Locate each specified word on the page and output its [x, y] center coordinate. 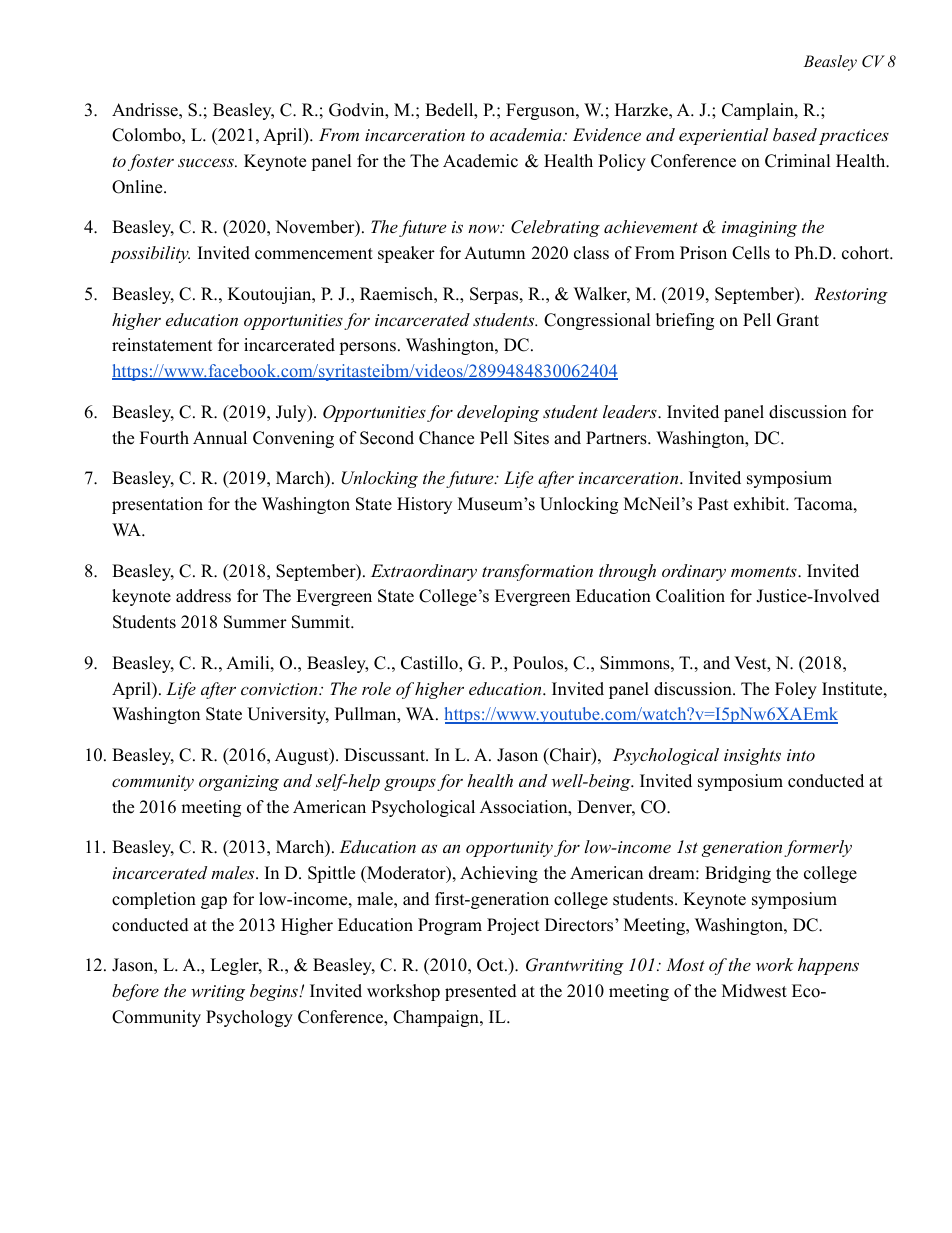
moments [765, 571]
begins [275, 992]
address [203, 596]
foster [151, 162]
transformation [537, 572]
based [795, 134]
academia [527, 134]
